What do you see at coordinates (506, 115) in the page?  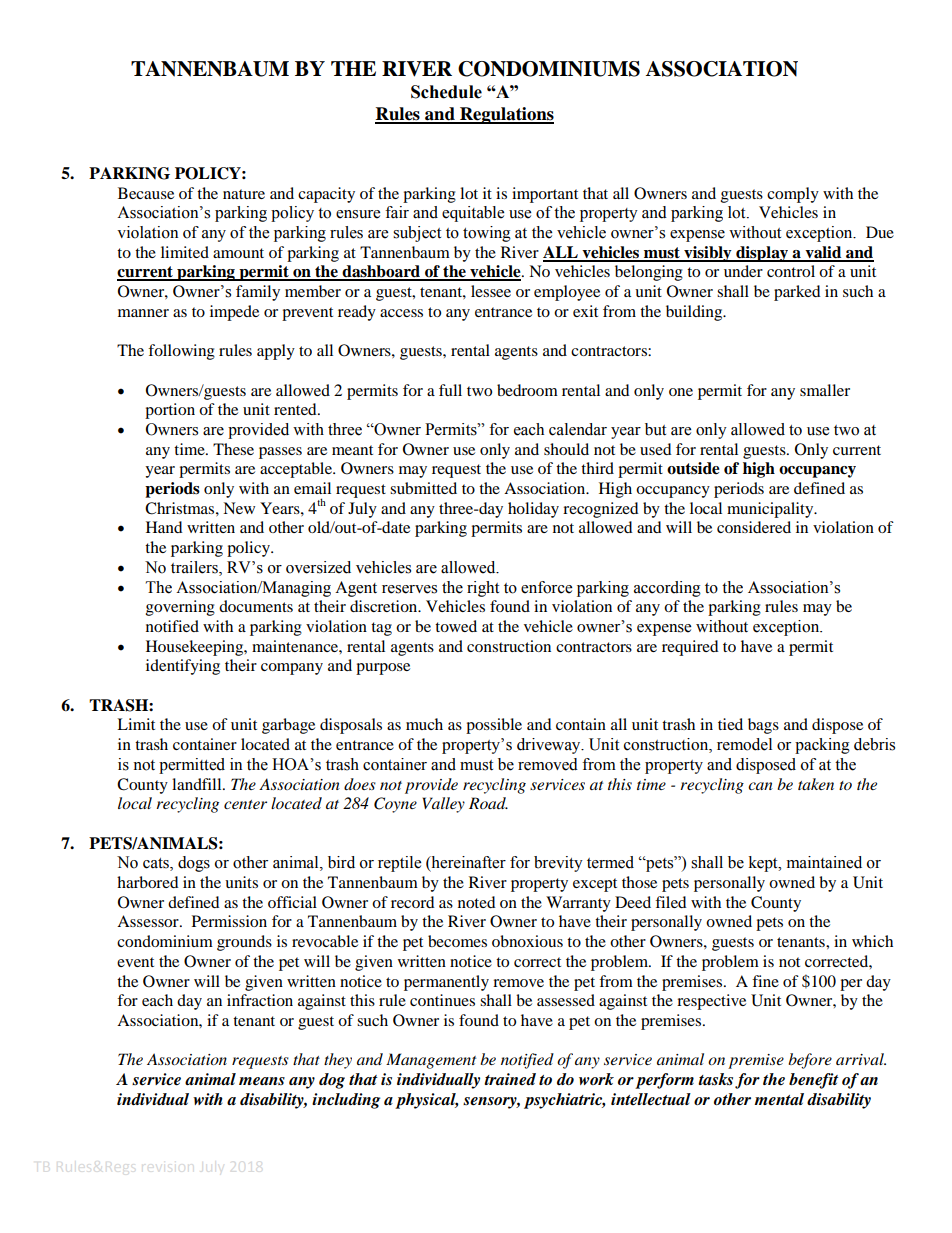 I see `Regulations` at bounding box center [506, 115].
